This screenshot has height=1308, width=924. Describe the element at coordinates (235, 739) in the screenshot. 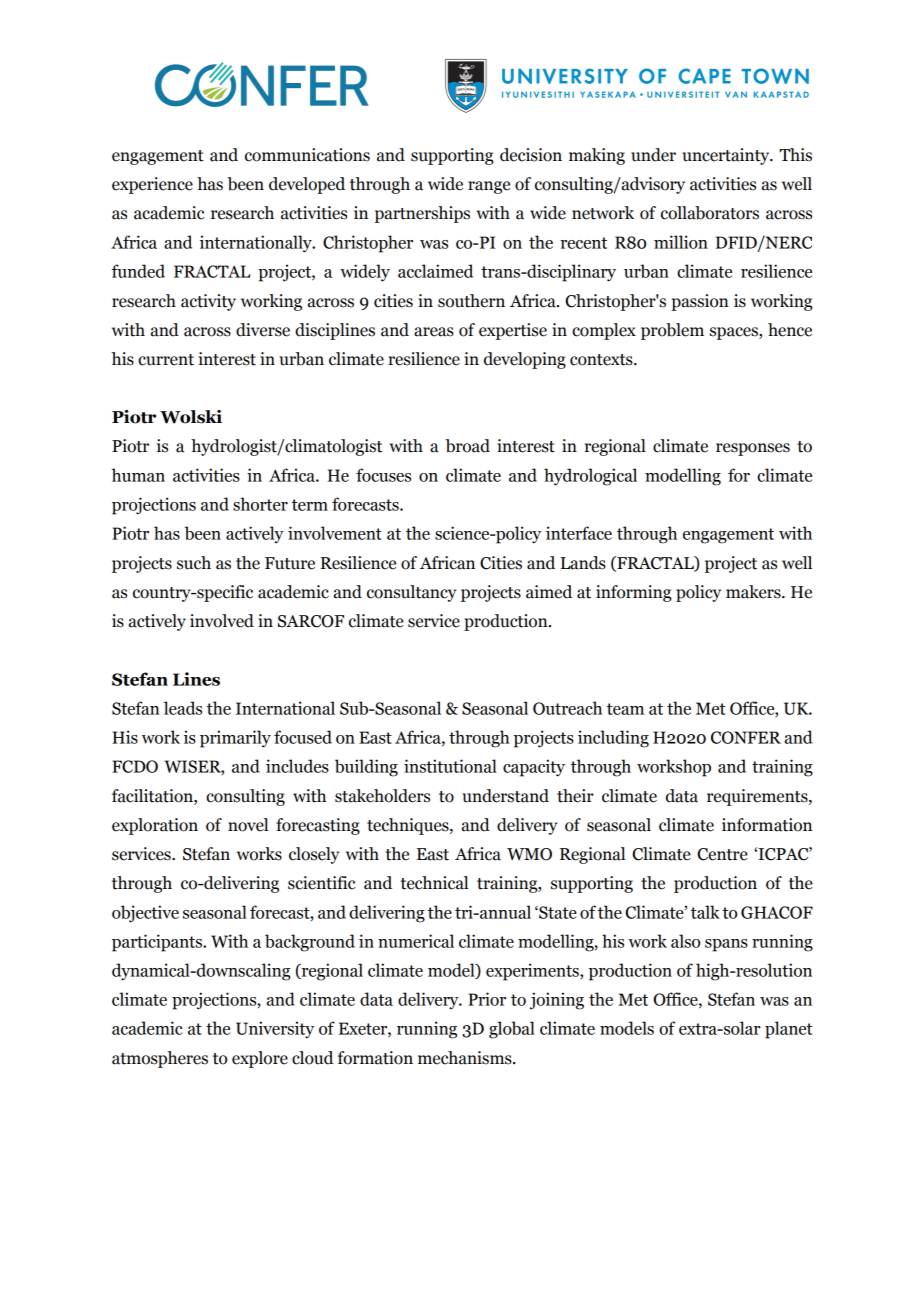

I see `primarily` at that location.
